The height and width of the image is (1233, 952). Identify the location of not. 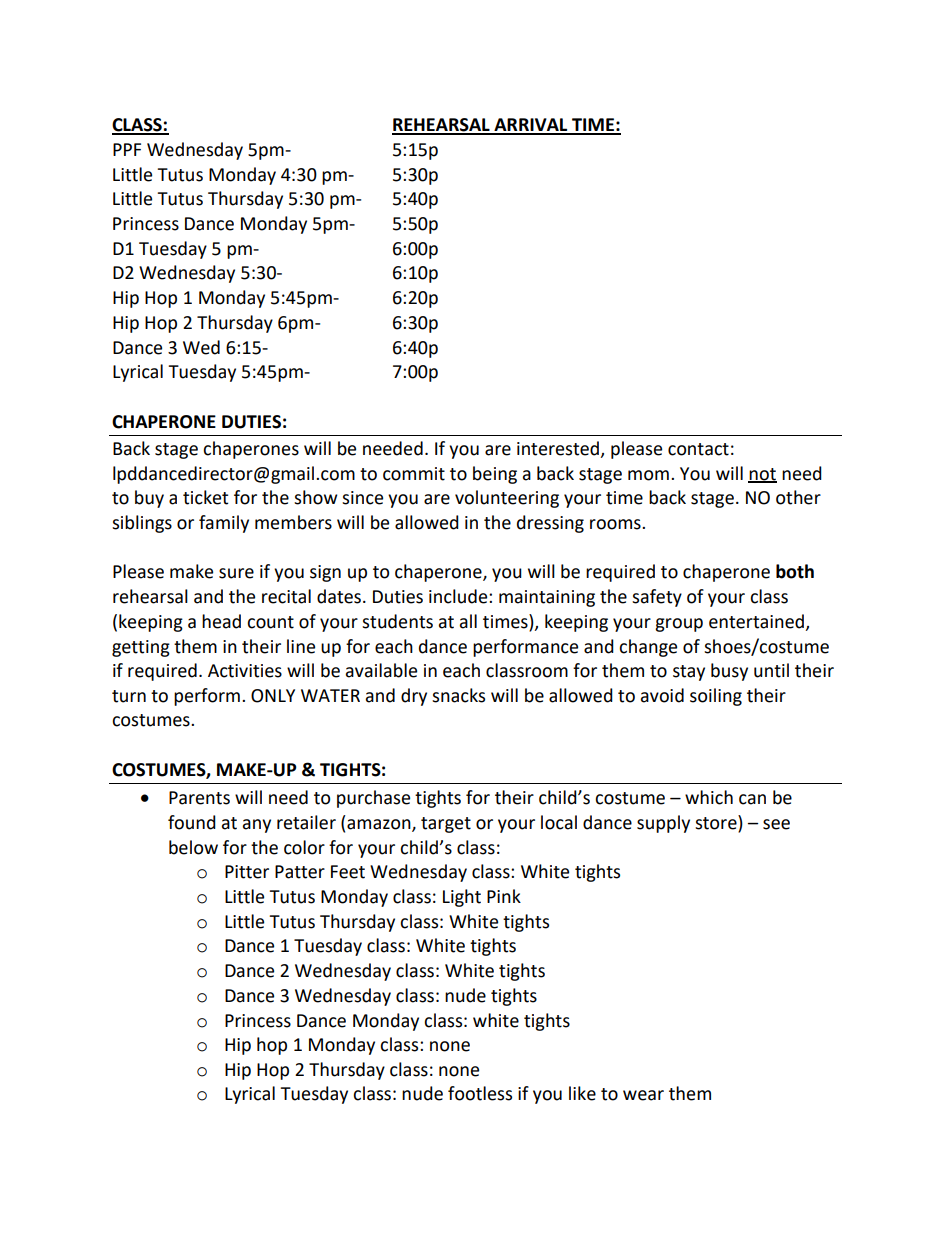
(762, 475).
